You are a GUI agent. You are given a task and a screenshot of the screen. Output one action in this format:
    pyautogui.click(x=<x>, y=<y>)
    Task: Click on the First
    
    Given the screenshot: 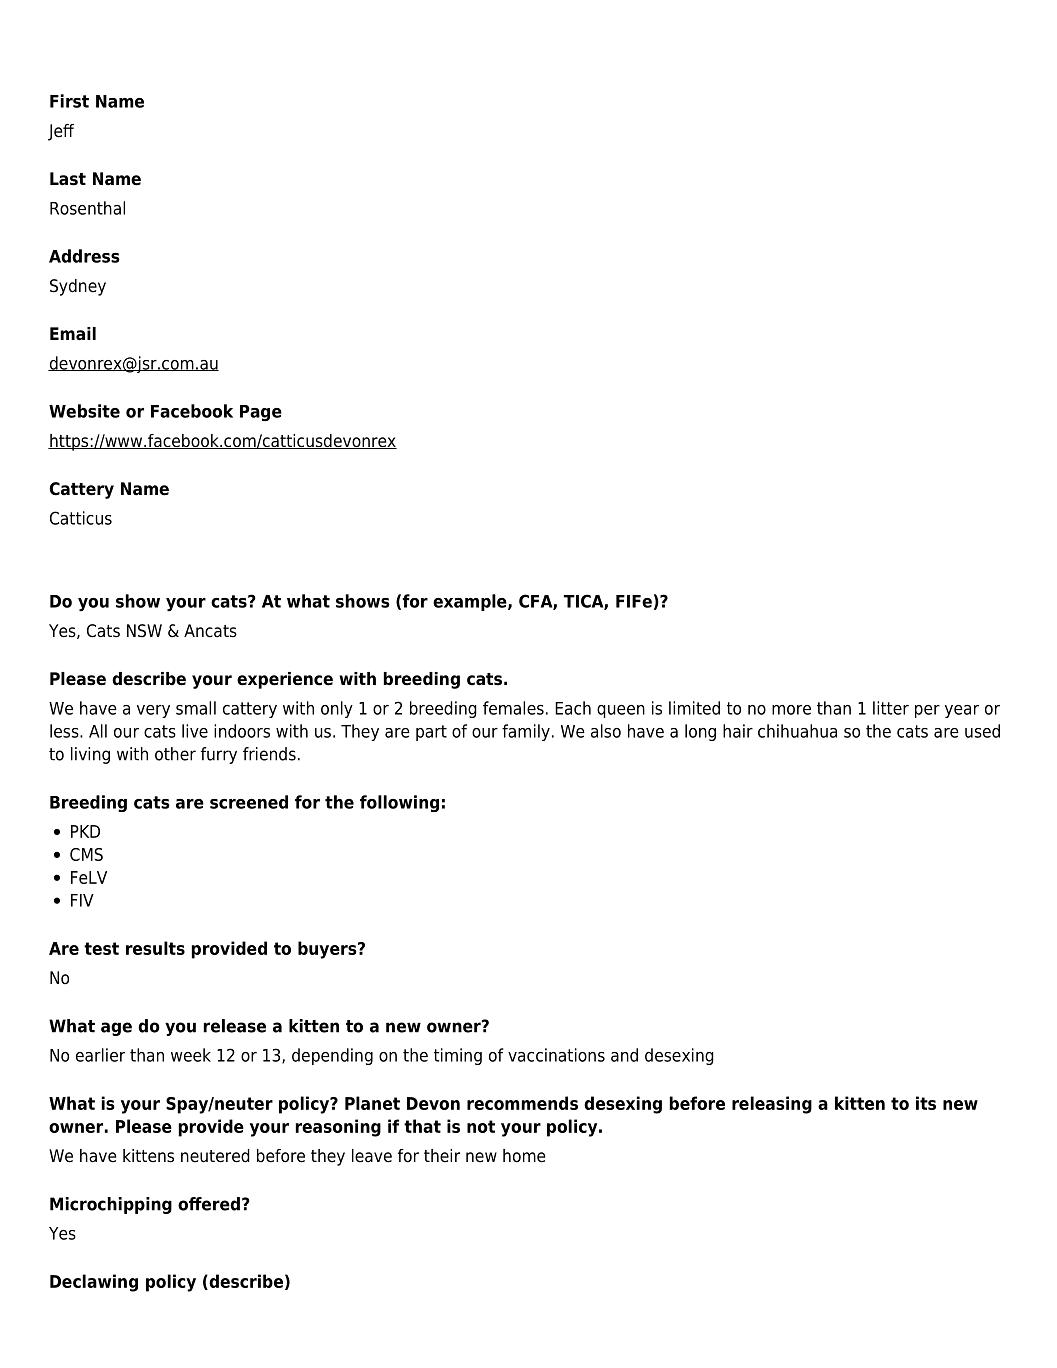 What is the action you would take?
    pyautogui.click(x=69, y=101)
